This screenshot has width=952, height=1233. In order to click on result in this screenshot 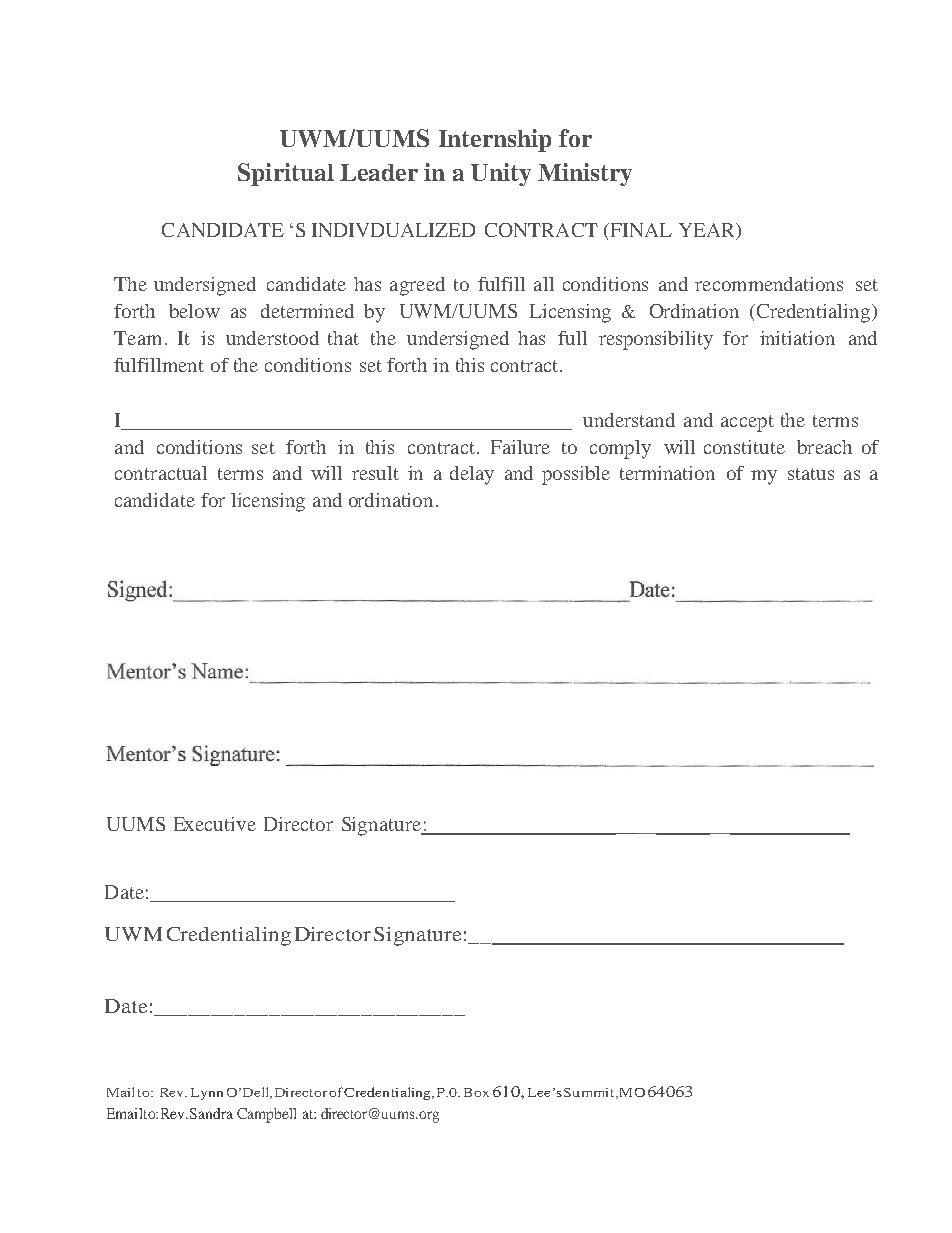, I will do `click(375, 473)`.
